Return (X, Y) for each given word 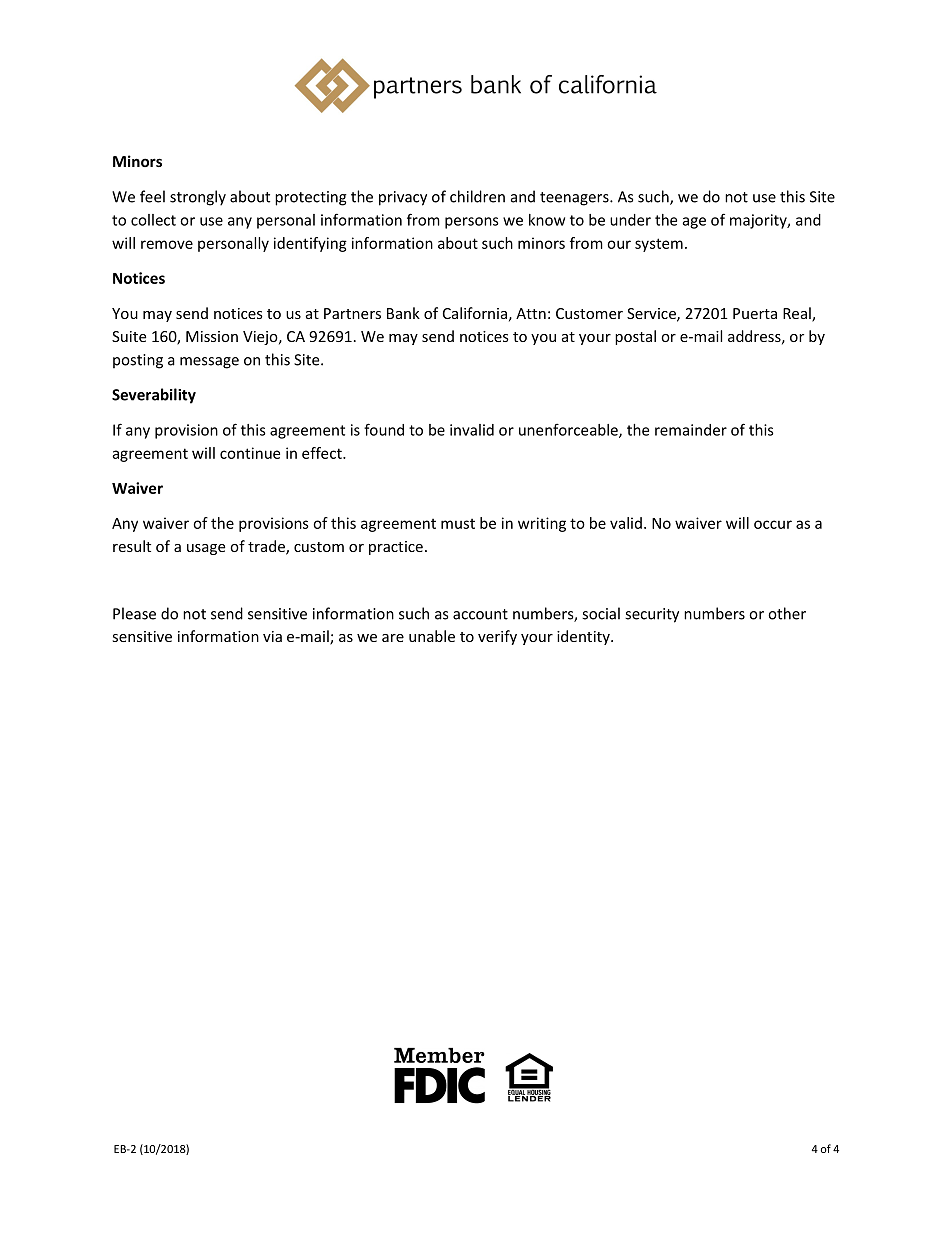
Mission (212, 336)
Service (652, 314)
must (458, 524)
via (272, 636)
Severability (154, 396)
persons (472, 223)
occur (773, 524)
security (652, 615)
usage (206, 549)
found (384, 429)
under (630, 220)
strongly (198, 198)
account (480, 614)
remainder (691, 430)
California (475, 313)
